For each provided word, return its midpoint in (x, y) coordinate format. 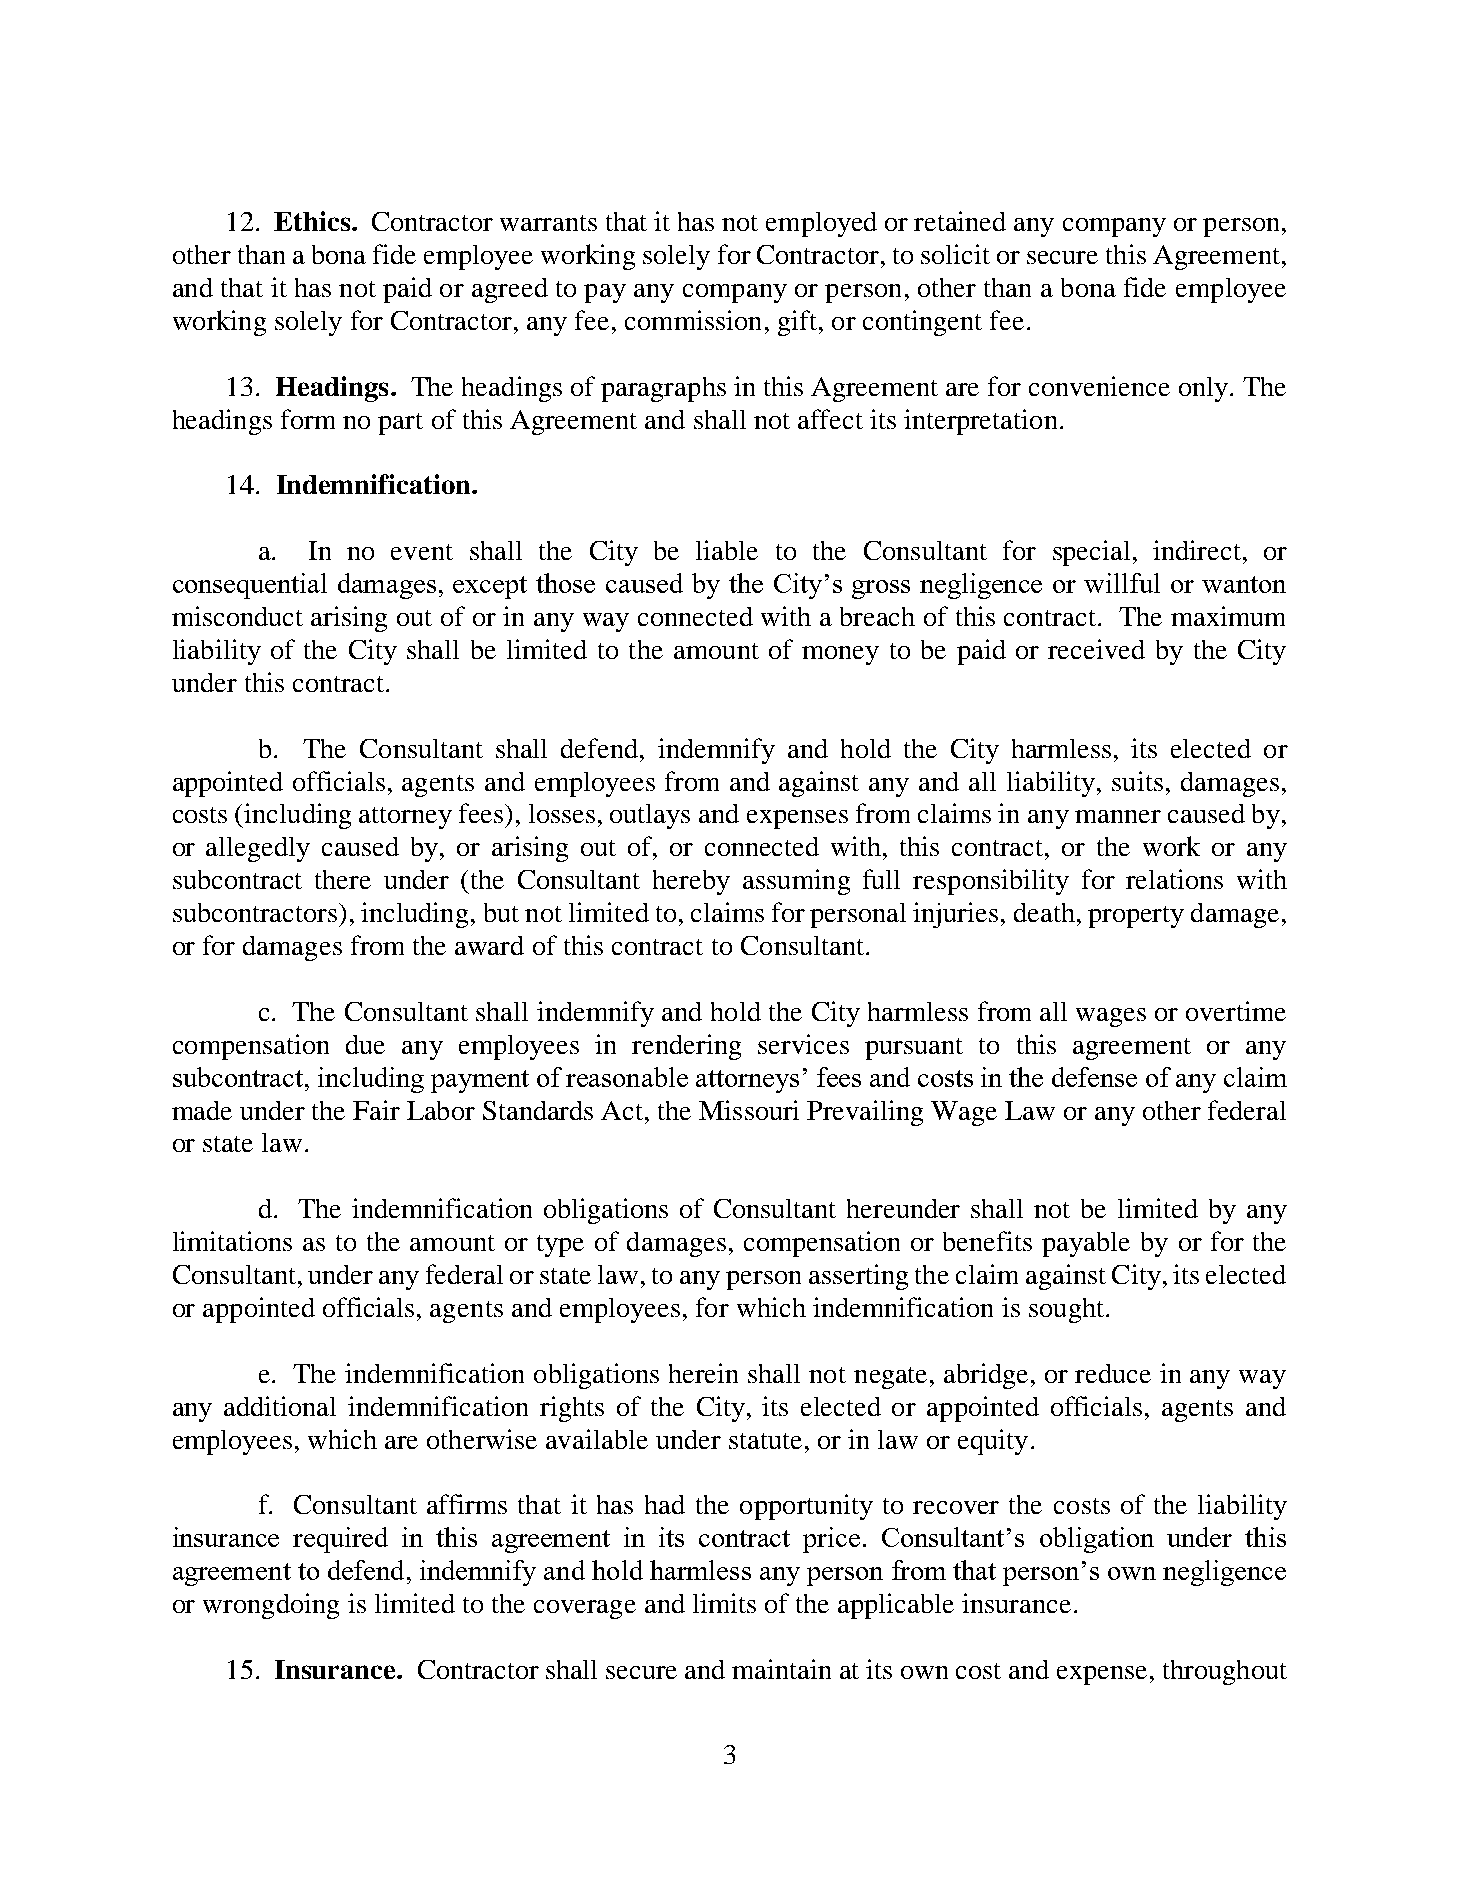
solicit (955, 254)
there (343, 879)
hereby (691, 882)
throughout (1225, 1672)
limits (724, 1603)
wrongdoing (271, 1606)
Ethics (312, 221)
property (1136, 917)
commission (693, 320)
